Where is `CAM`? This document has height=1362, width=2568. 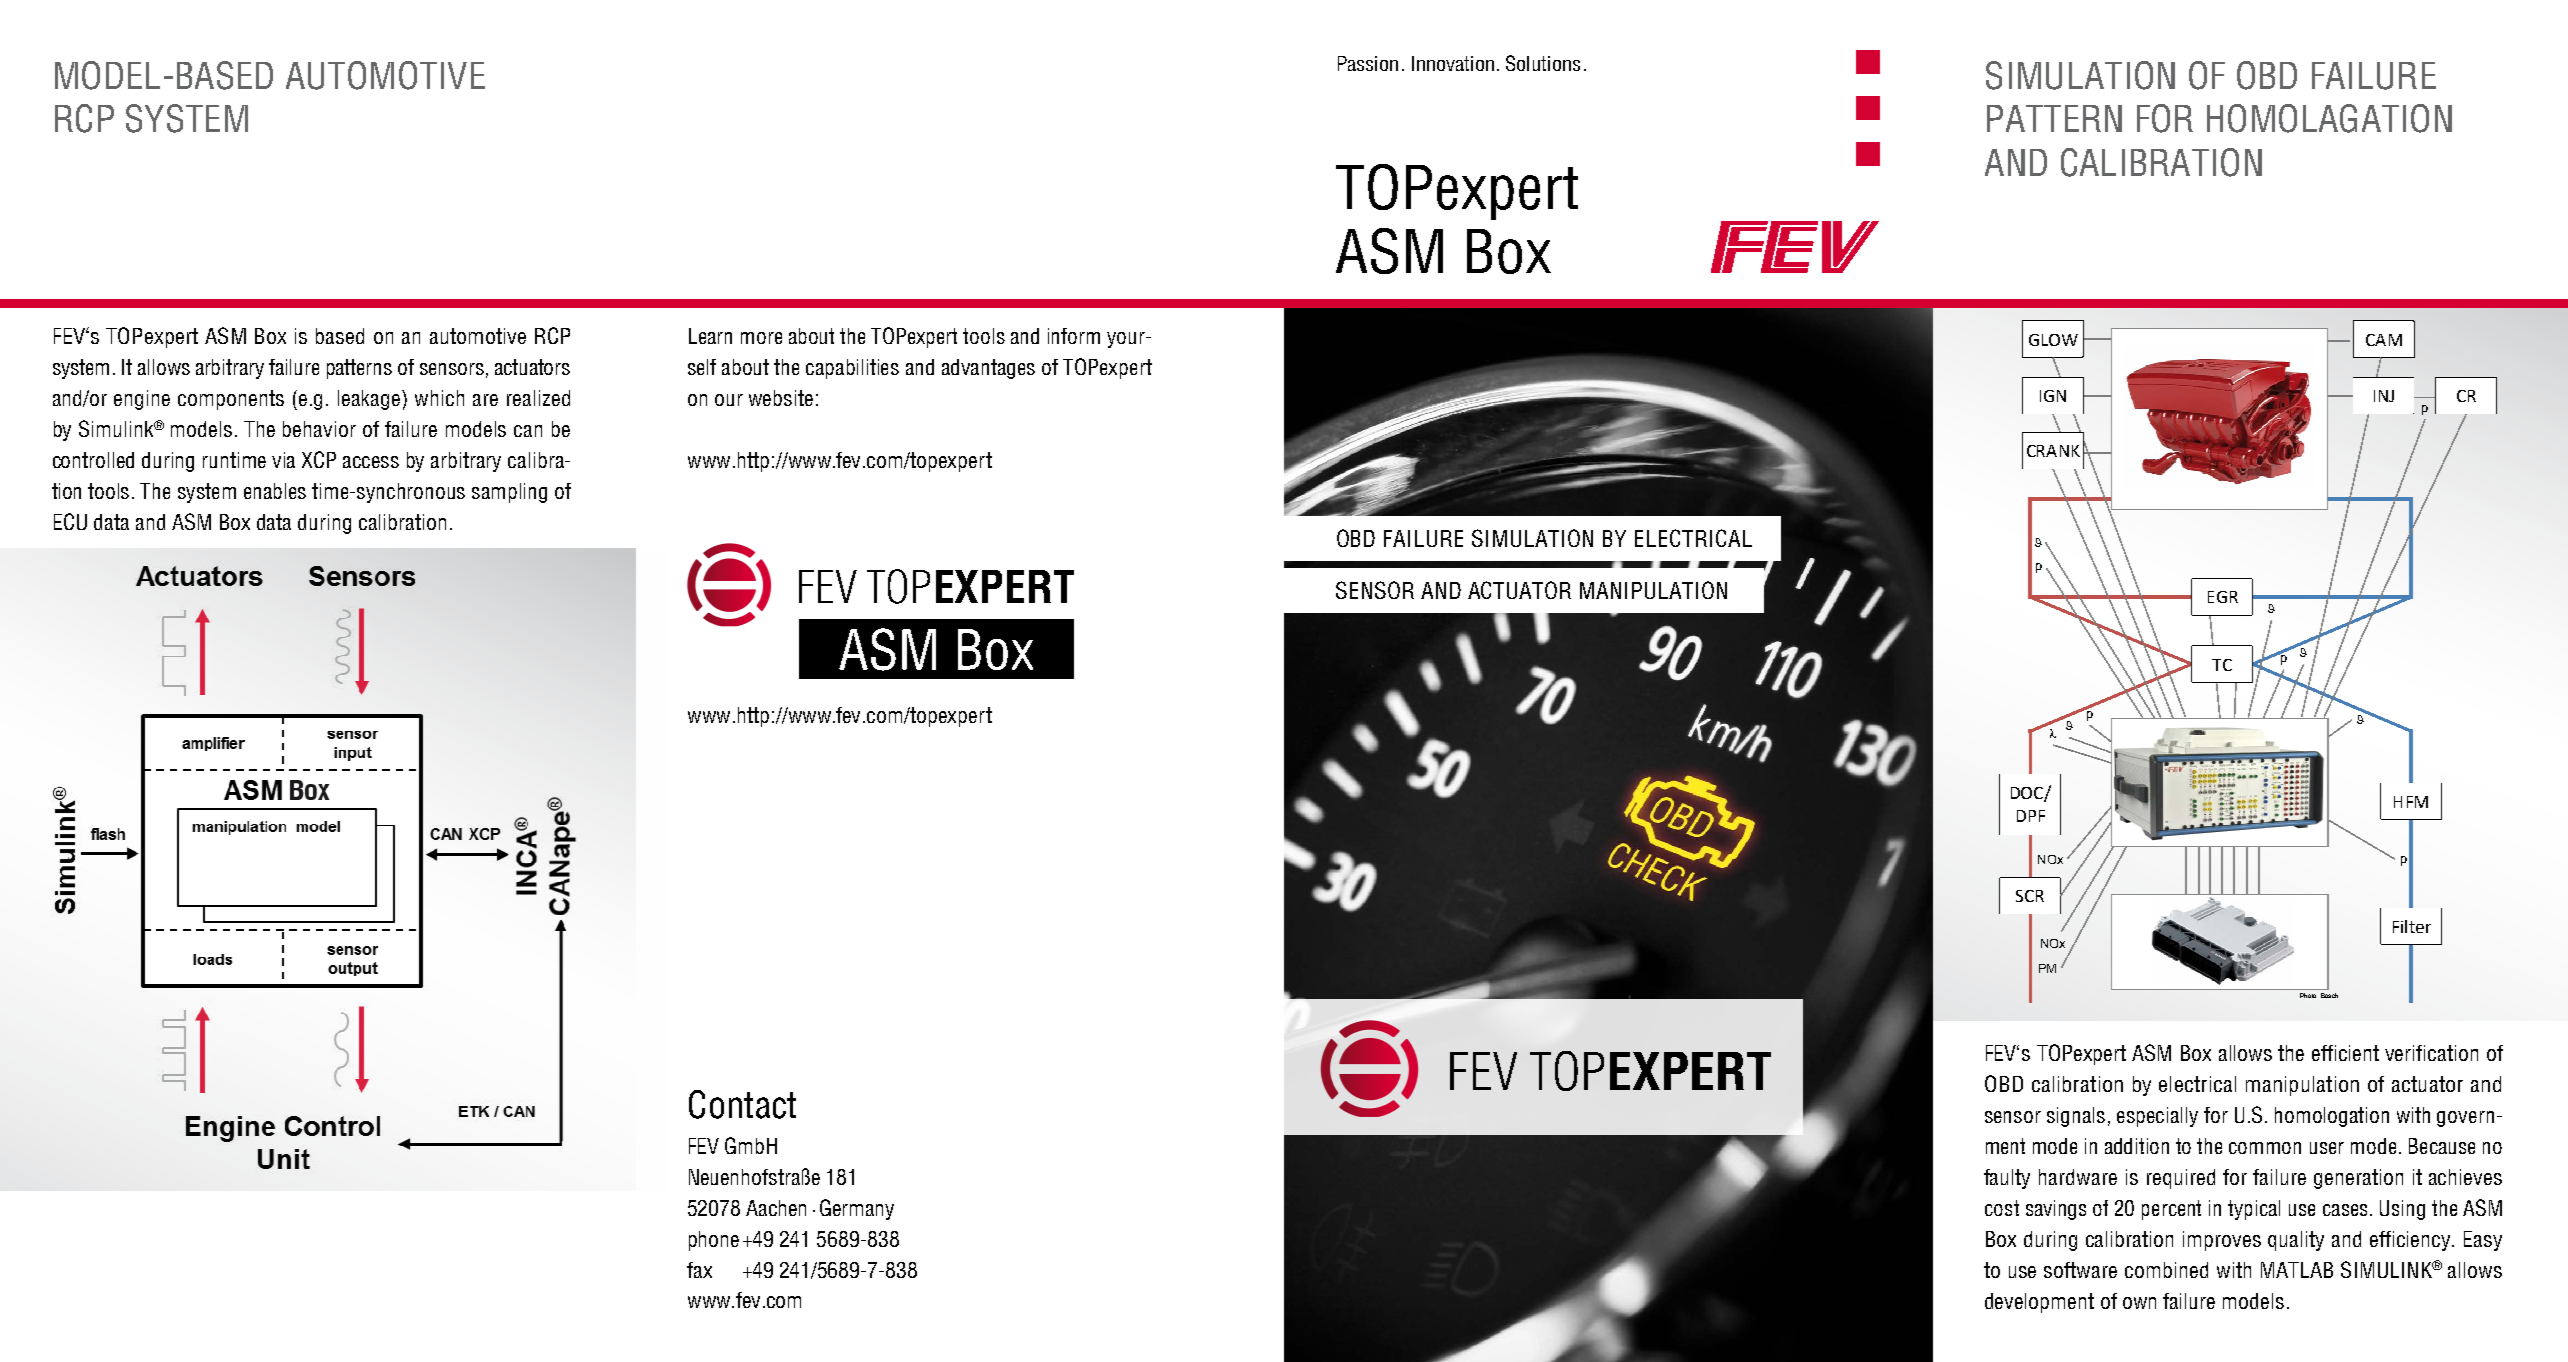
CAM is located at coordinates (2384, 340).
